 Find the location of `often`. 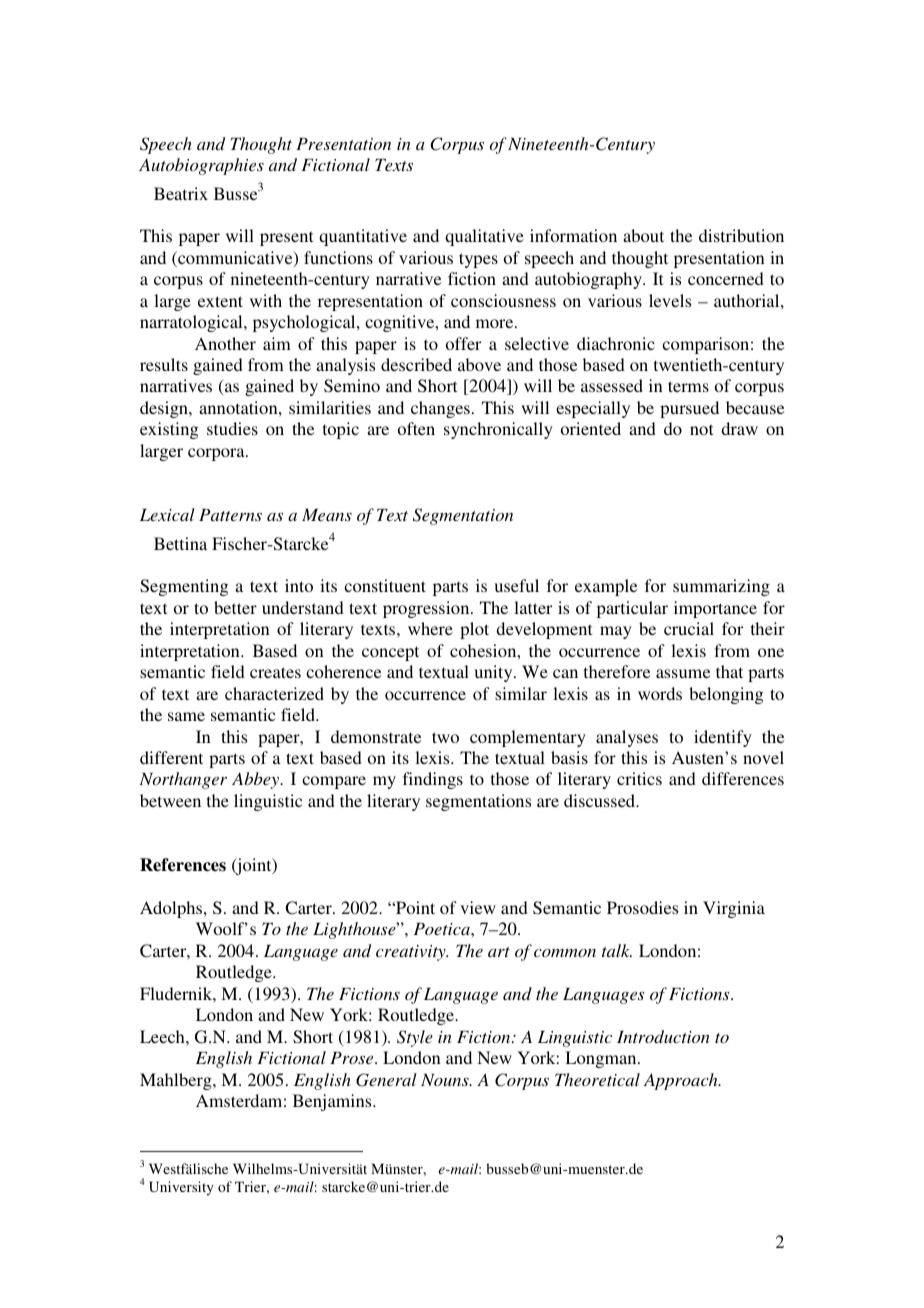

often is located at coordinates (416, 428).
